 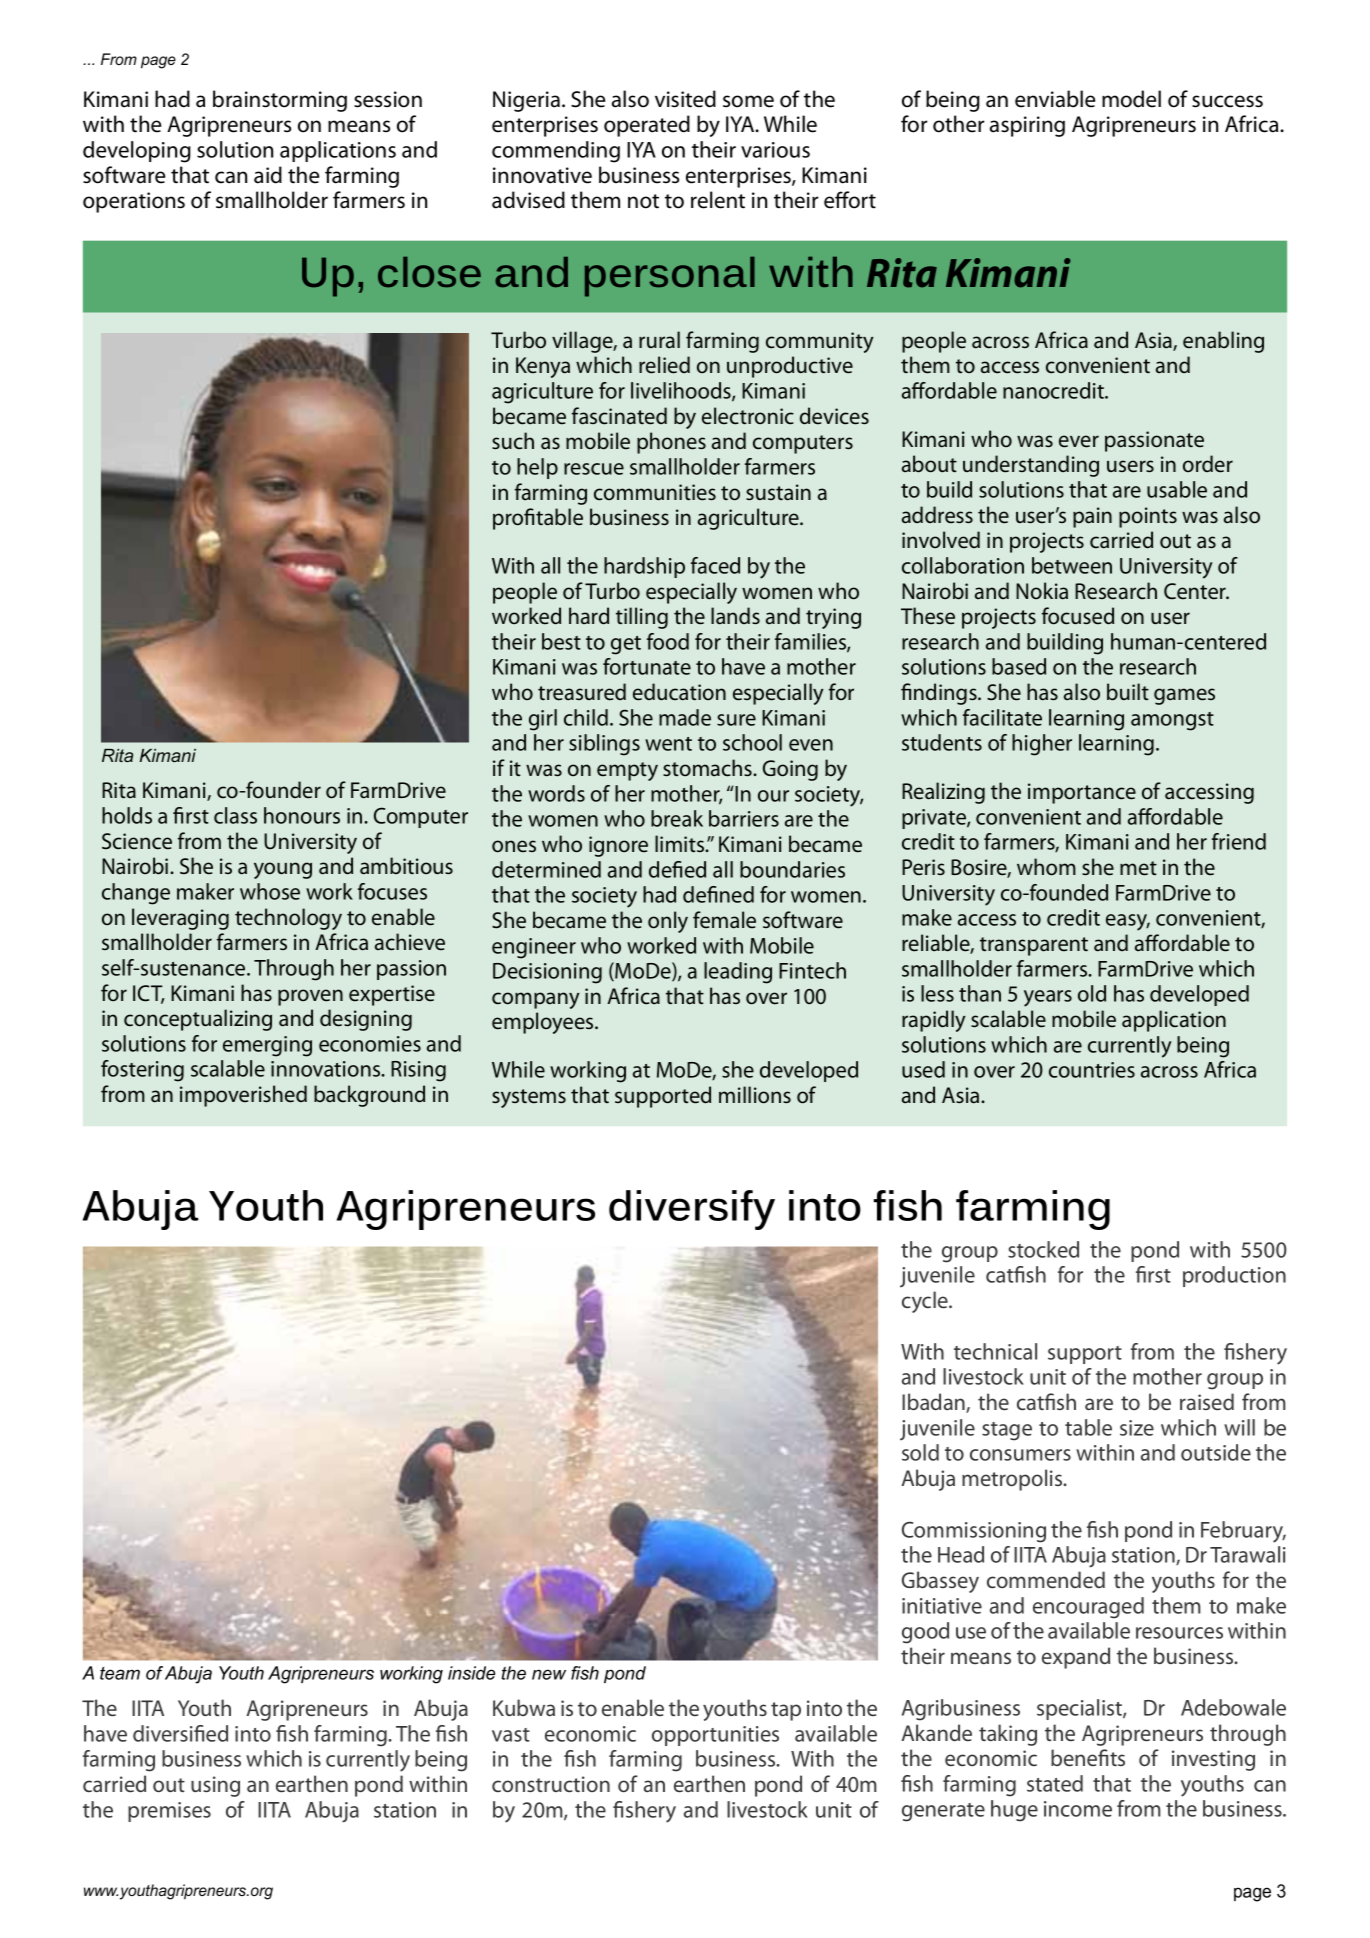 I want to click on tap, so click(x=786, y=1711).
